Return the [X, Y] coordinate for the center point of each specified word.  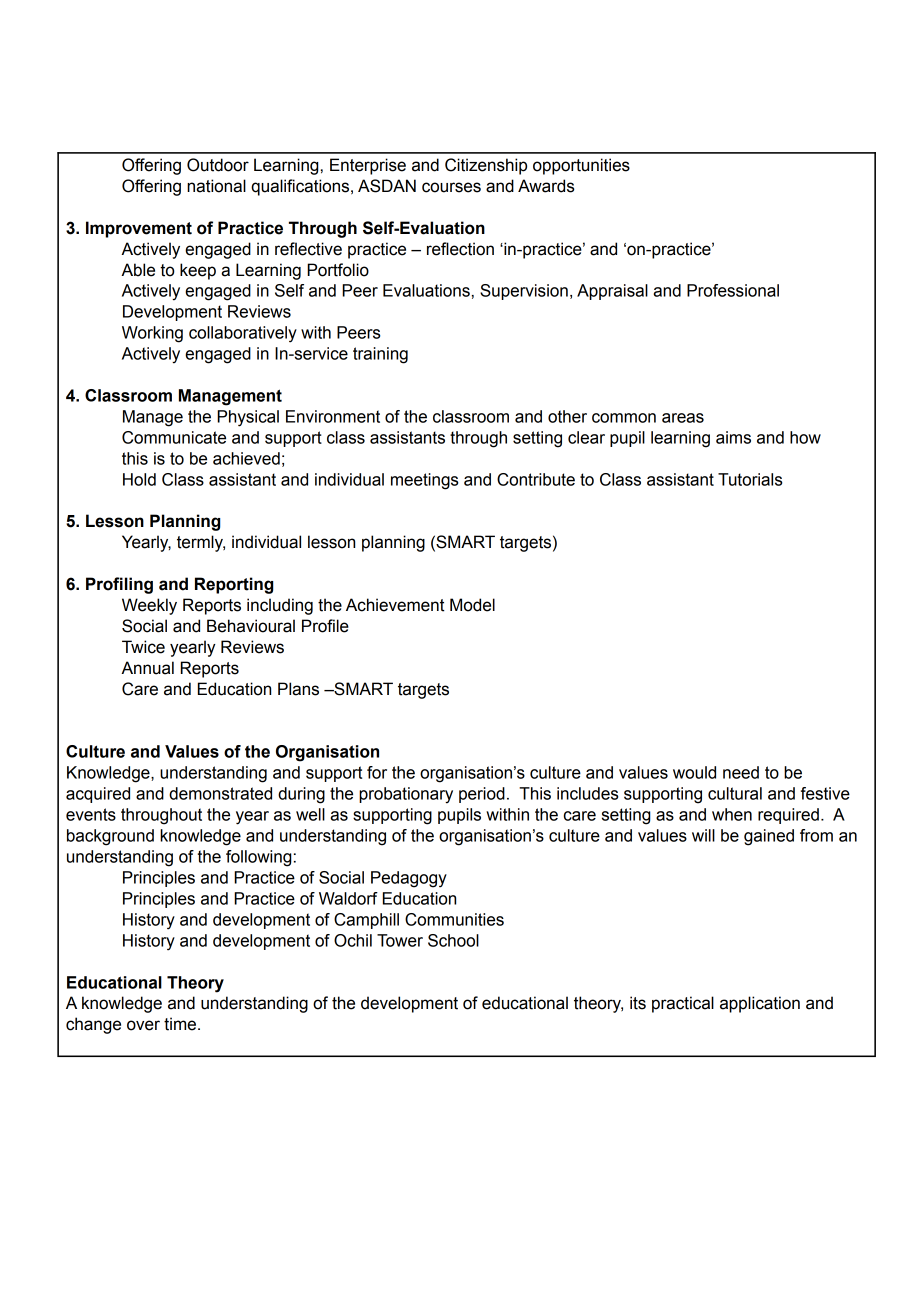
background [110, 837]
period [482, 795]
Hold [139, 479]
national [216, 186]
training [380, 355]
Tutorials [750, 479]
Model [472, 605]
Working [152, 334]
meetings [424, 481]
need [741, 772]
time [180, 1024]
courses [451, 187]
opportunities [581, 166]
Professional [733, 290]
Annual [147, 668]
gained [769, 837]
